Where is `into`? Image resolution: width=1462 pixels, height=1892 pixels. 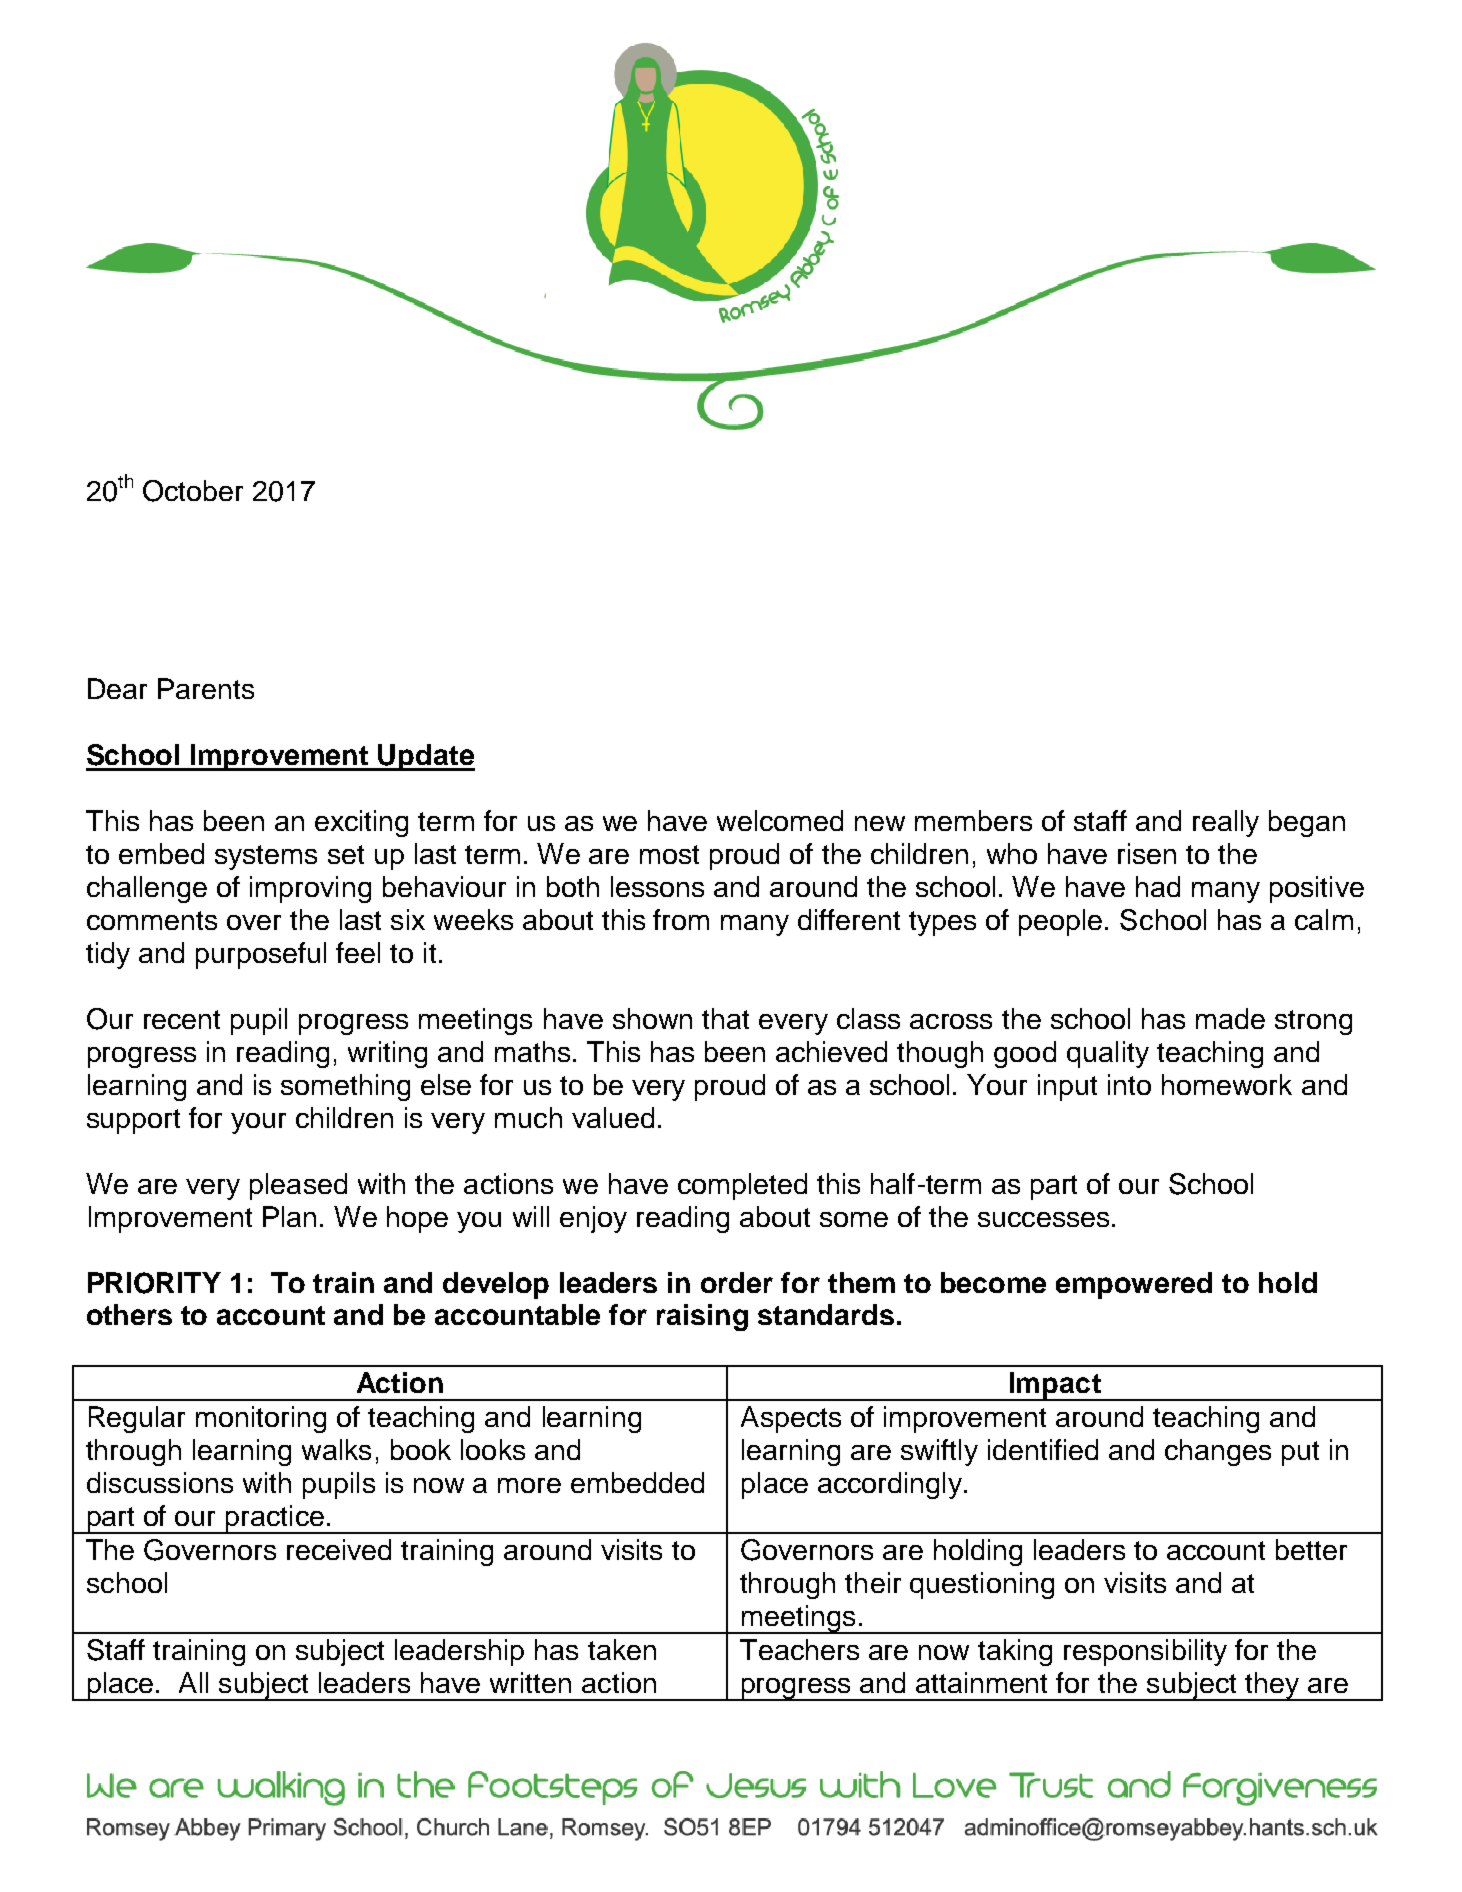
into is located at coordinates (1129, 1084).
